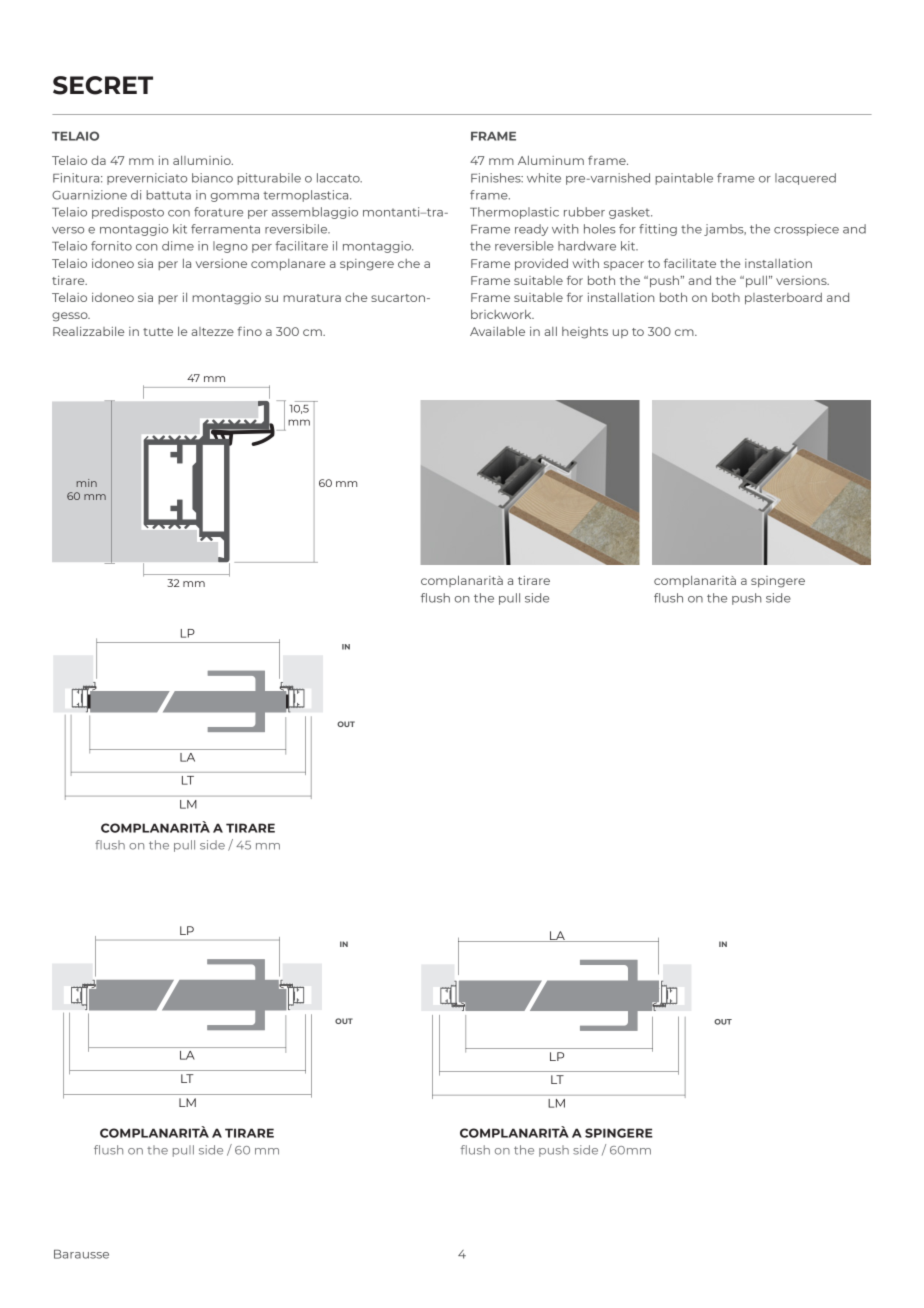  Describe the element at coordinates (805, 179) in the screenshot. I see `lacquered` at that location.
